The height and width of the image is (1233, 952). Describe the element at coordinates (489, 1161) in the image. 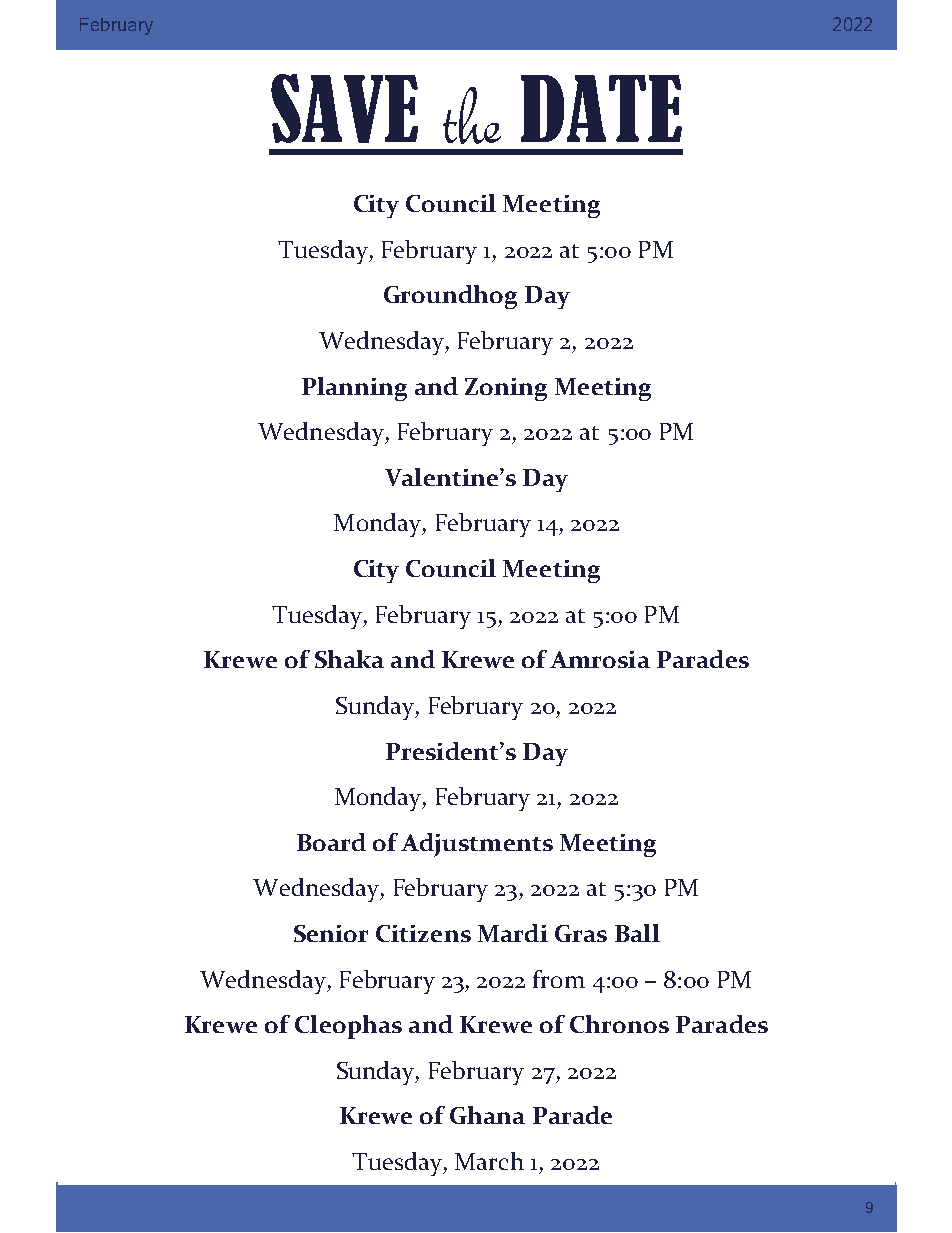

I see `March` at that location.
